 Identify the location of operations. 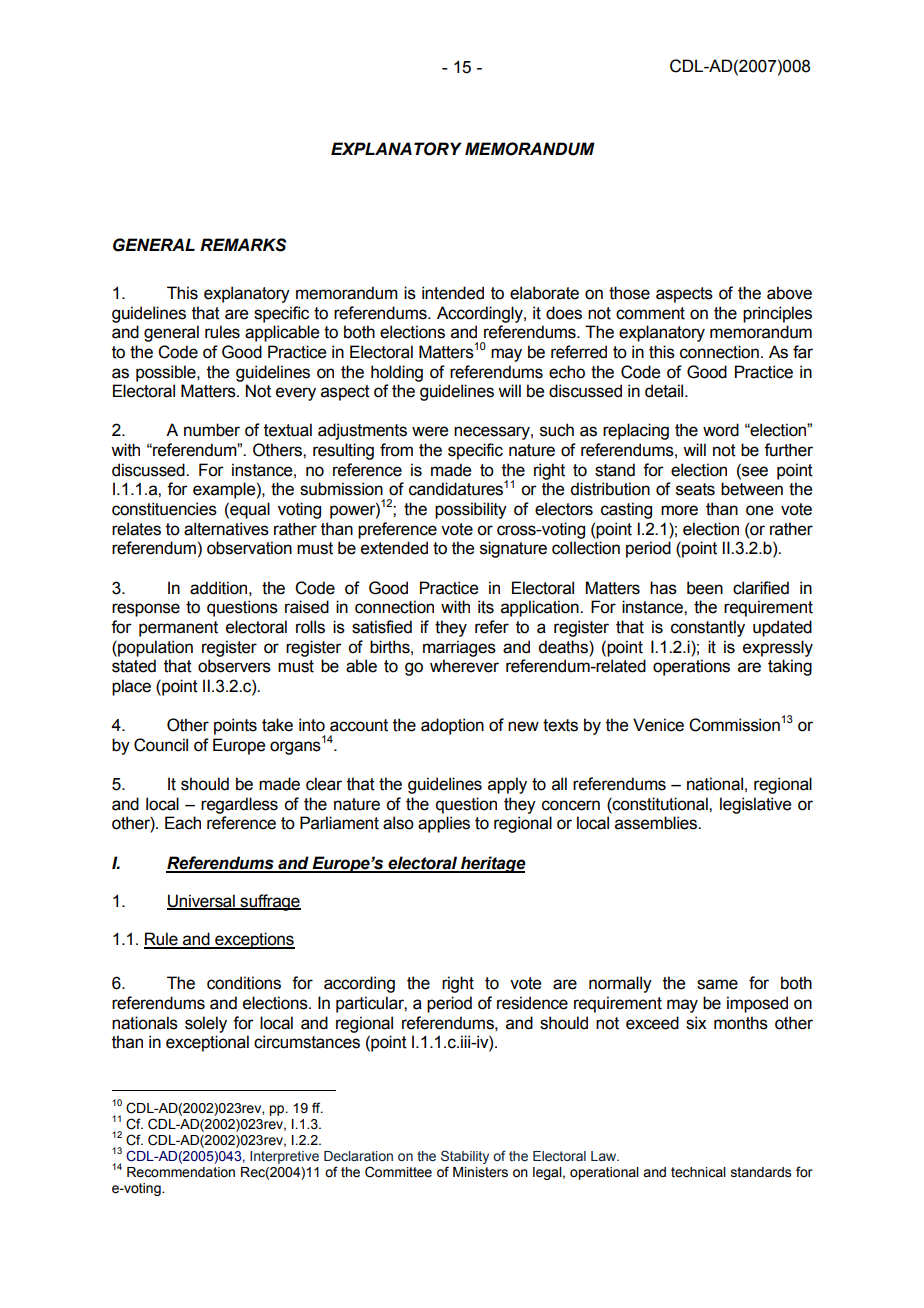
(691, 667).
